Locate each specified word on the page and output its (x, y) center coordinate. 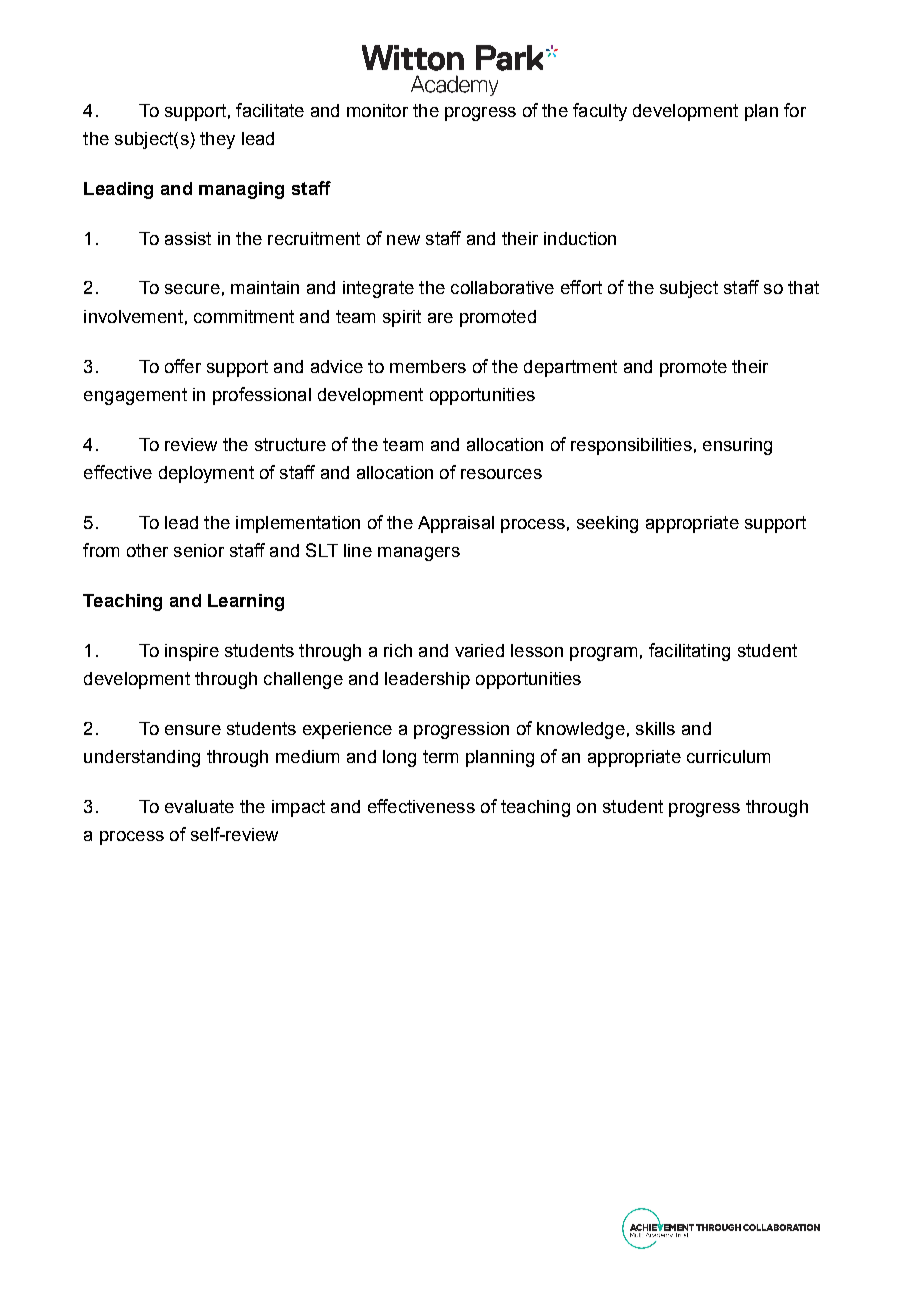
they (217, 140)
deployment (206, 474)
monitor (377, 110)
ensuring (737, 446)
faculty (600, 112)
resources (501, 474)
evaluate (199, 806)
